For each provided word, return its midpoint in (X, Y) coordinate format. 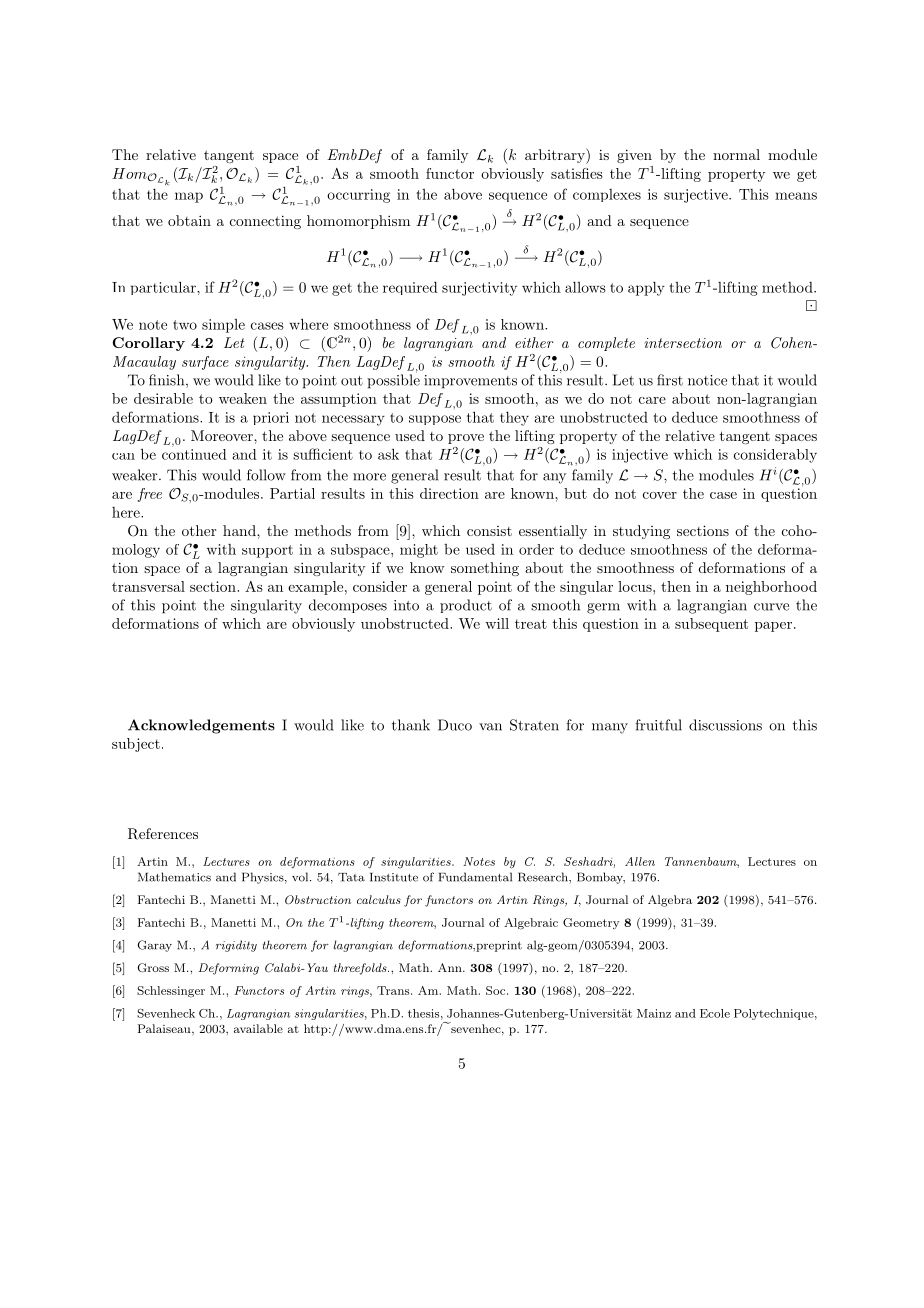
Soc (497, 990)
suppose (435, 420)
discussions (725, 725)
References (163, 834)
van (490, 727)
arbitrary (556, 156)
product (466, 606)
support (267, 551)
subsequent (711, 625)
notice (707, 380)
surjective (697, 196)
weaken (243, 398)
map (189, 197)
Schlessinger (171, 992)
